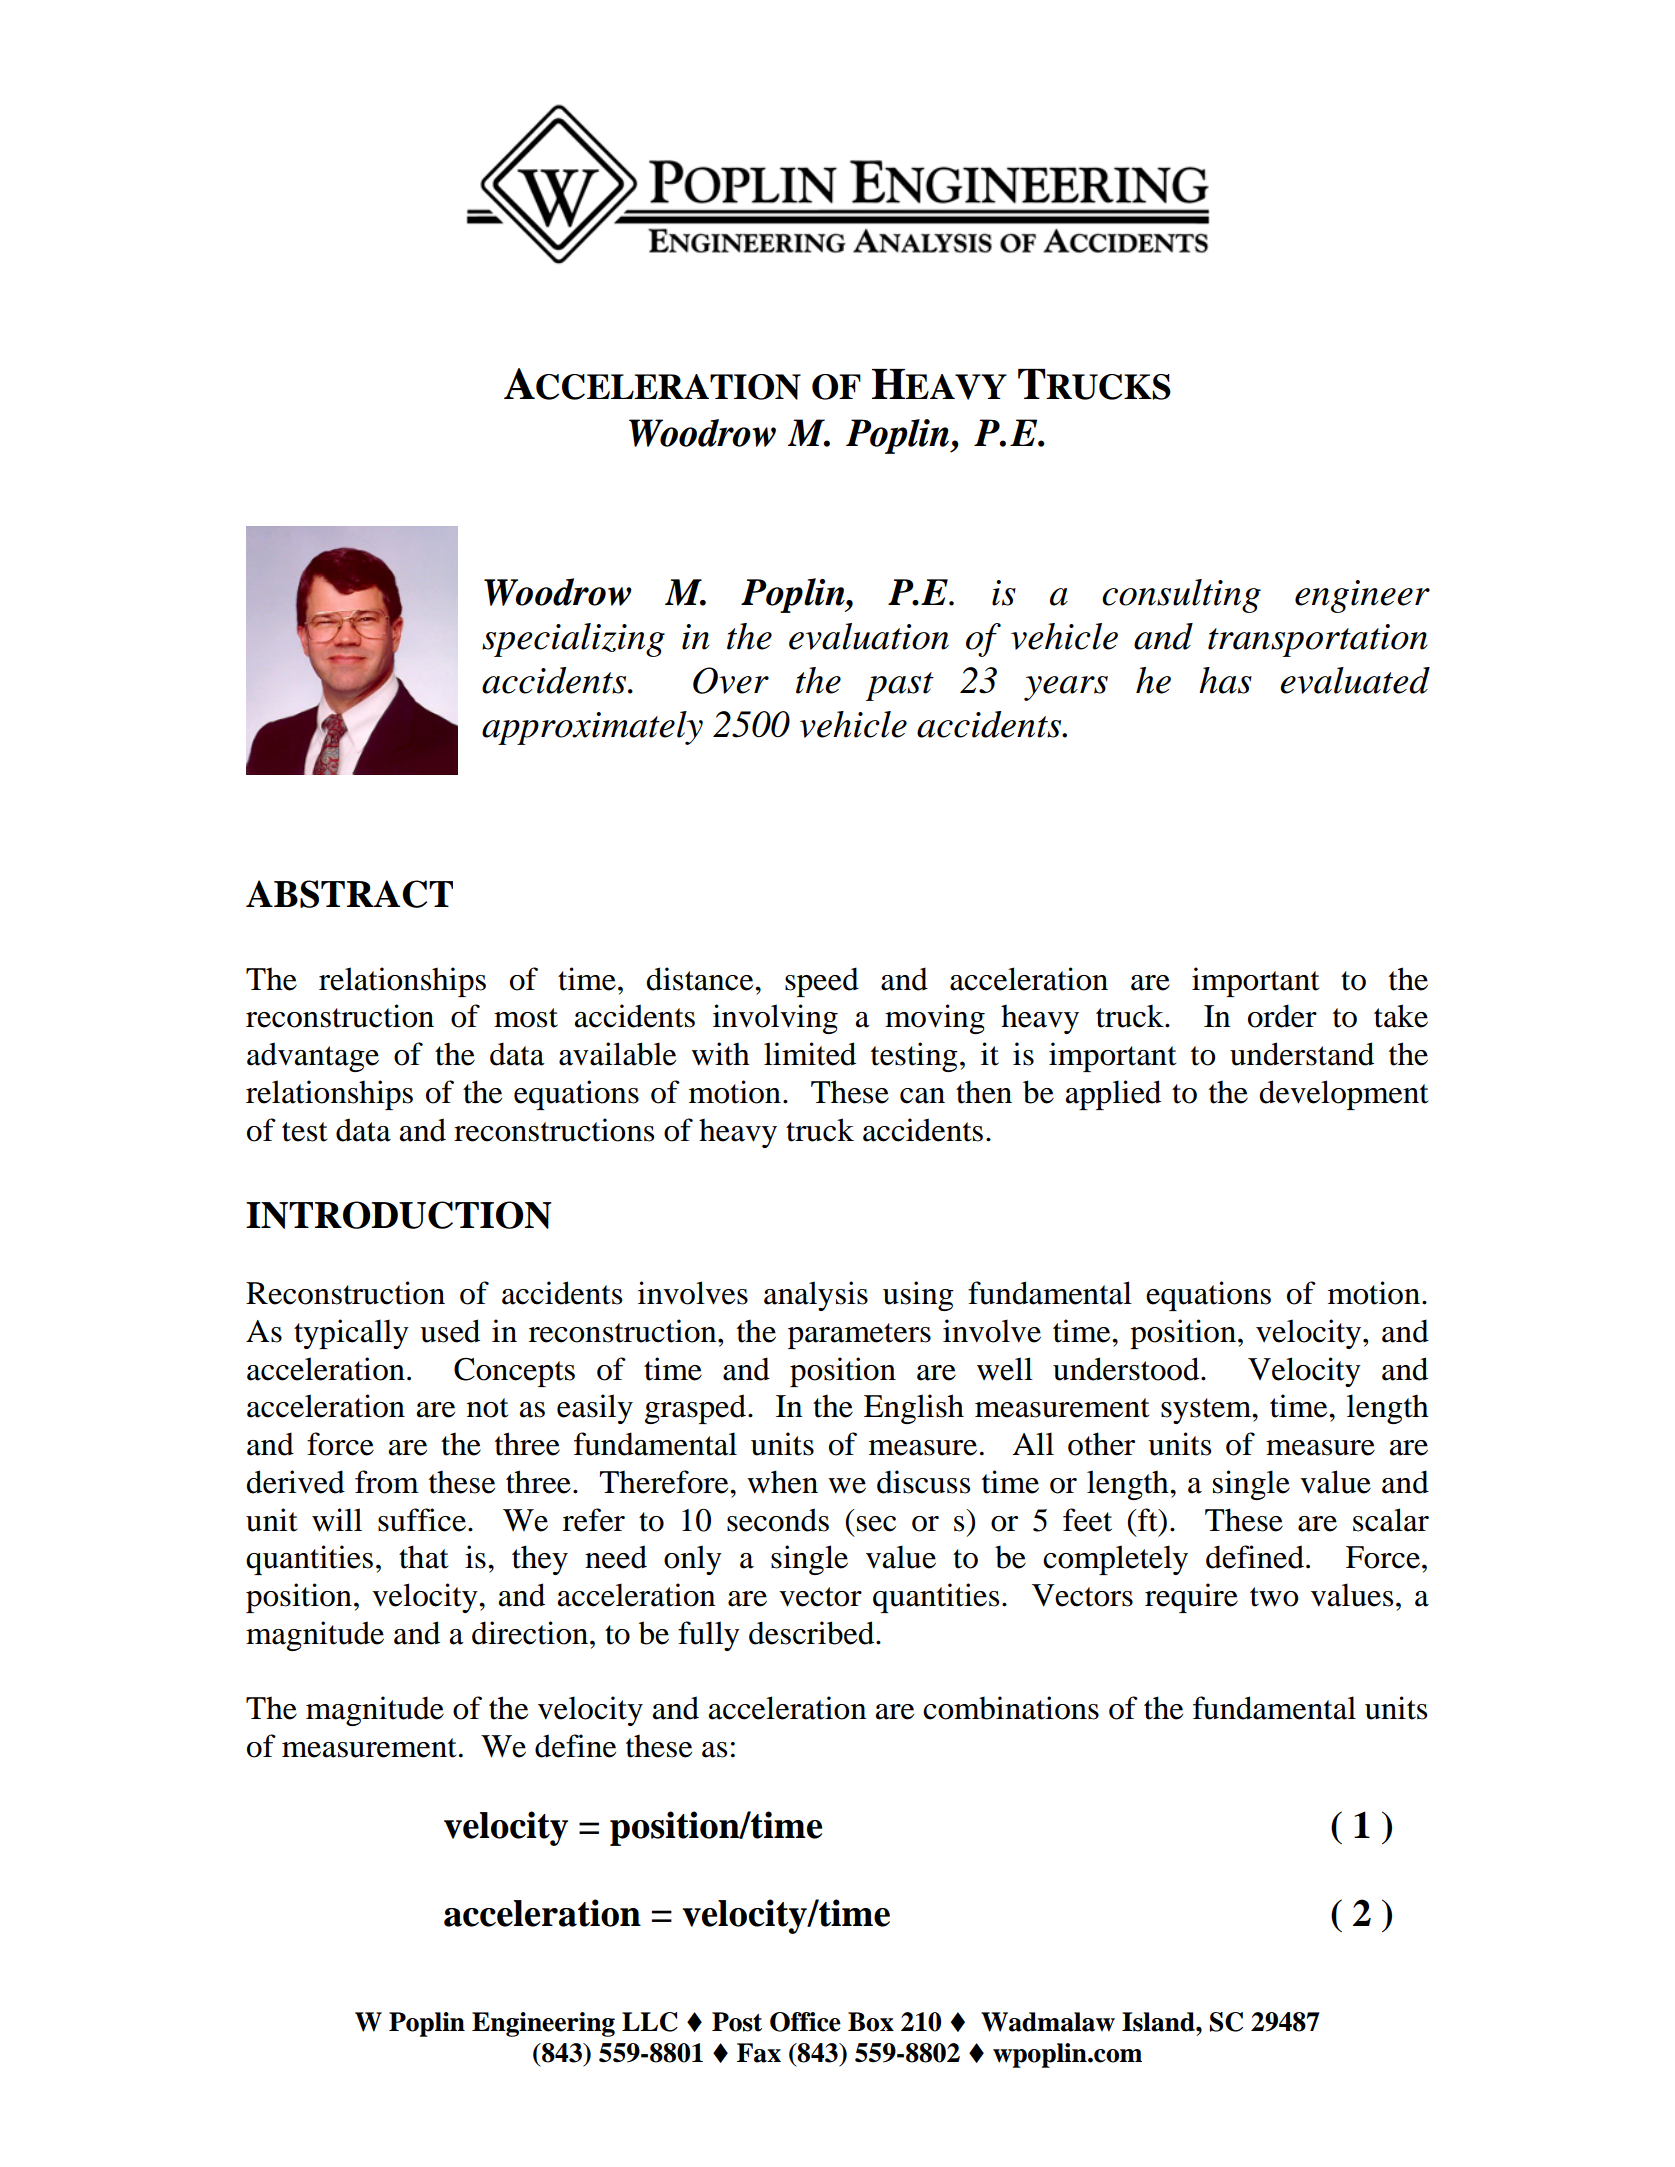 The width and height of the screenshot is (1675, 2167). I want to click on LLC, so click(650, 2022).
